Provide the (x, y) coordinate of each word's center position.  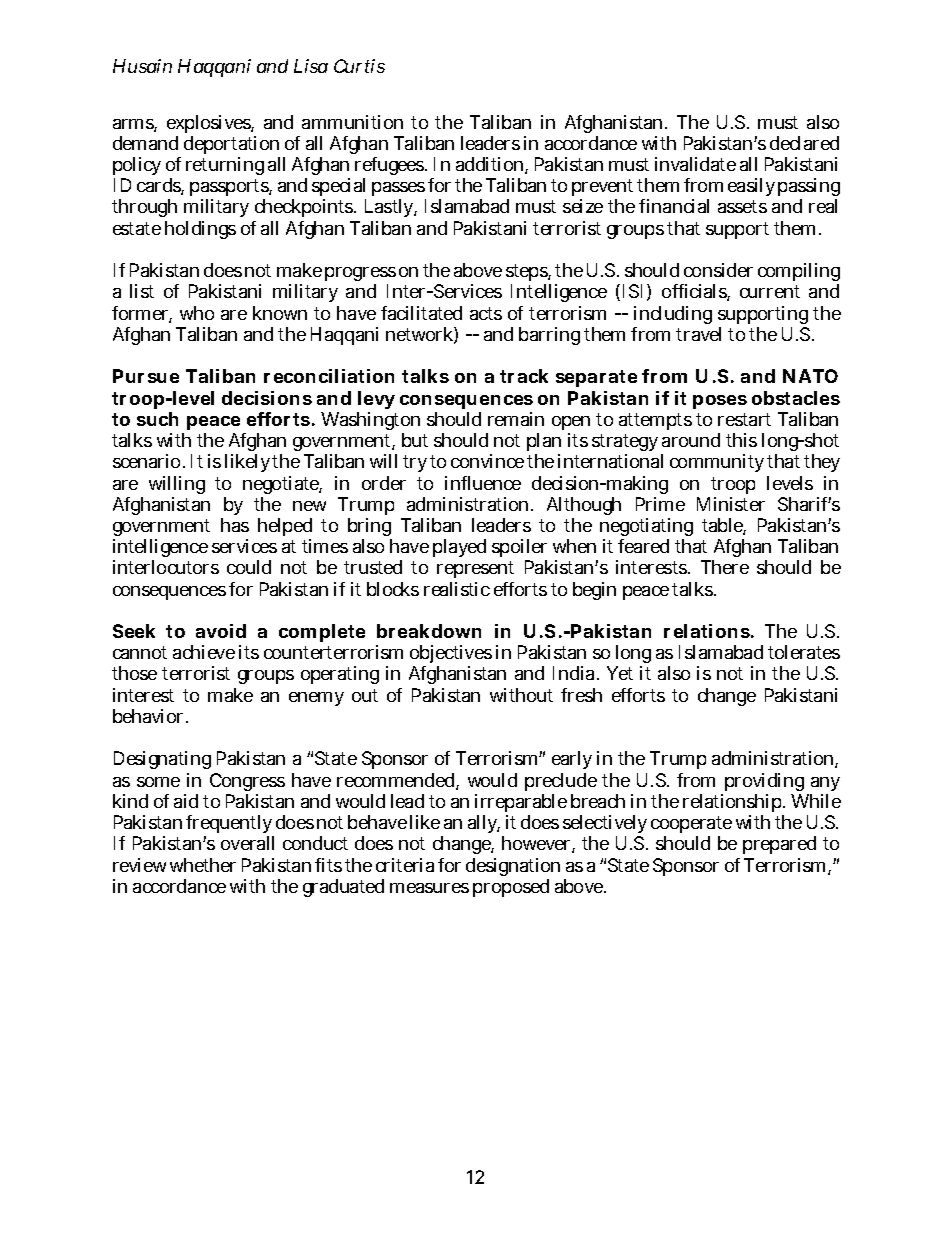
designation (513, 867)
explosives (209, 124)
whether (203, 865)
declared (804, 143)
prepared (779, 845)
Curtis (359, 66)
